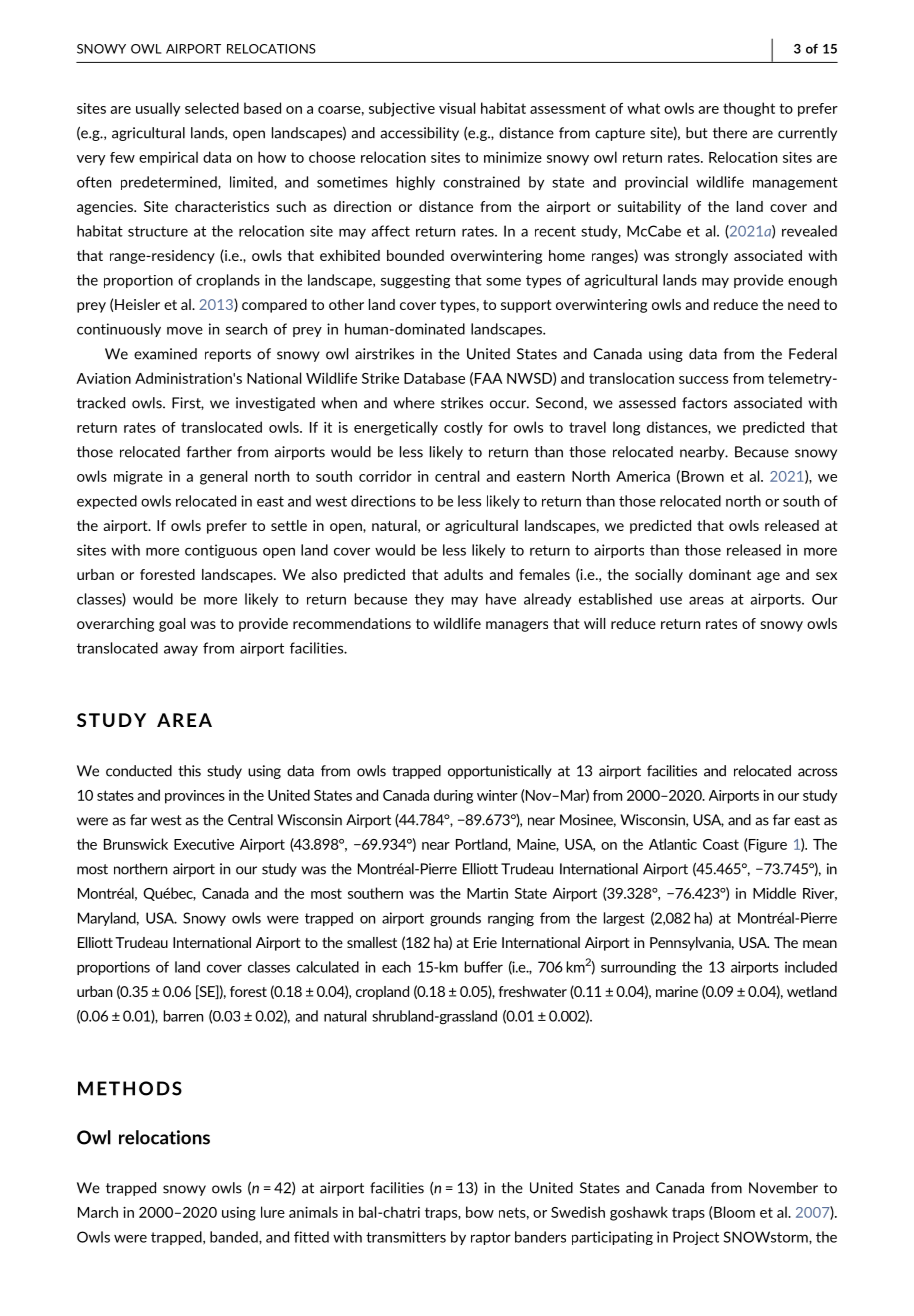 This image has height=1316, width=914. What do you see at coordinates (774, 893) in the image?
I see `Middle` at bounding box center [774, 893].
